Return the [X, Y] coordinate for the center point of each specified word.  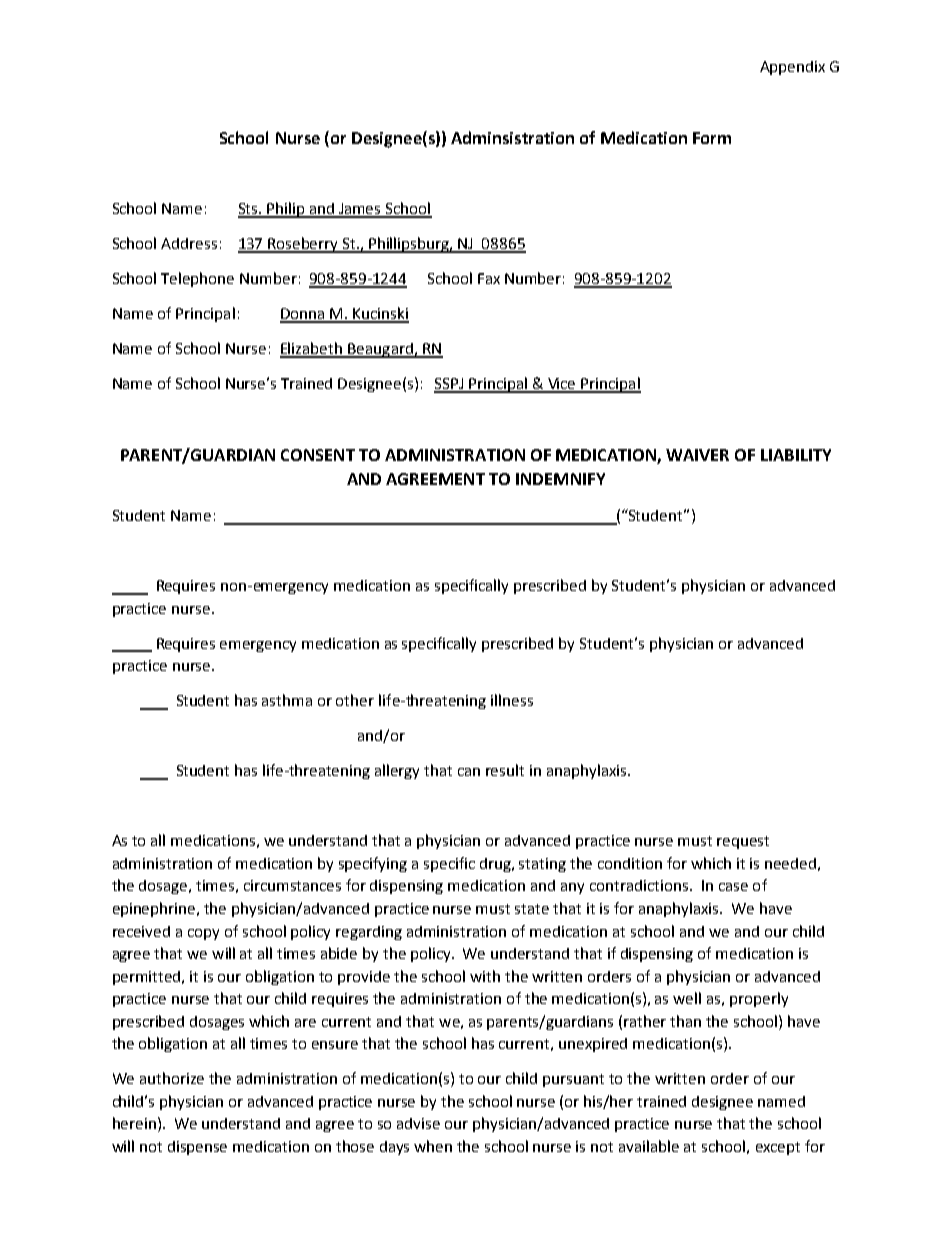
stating [542, 865]
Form [712, 138]
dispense [197, 1148]
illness [512, 700]
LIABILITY [796, 455]
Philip [286, 210]
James [360, 210]
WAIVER [697, 455]
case [733, 887]
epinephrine [155, 909]
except [778, 1148]
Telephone [197, 279]
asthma [287, 700]
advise [418, 1123]
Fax [489, 278]
